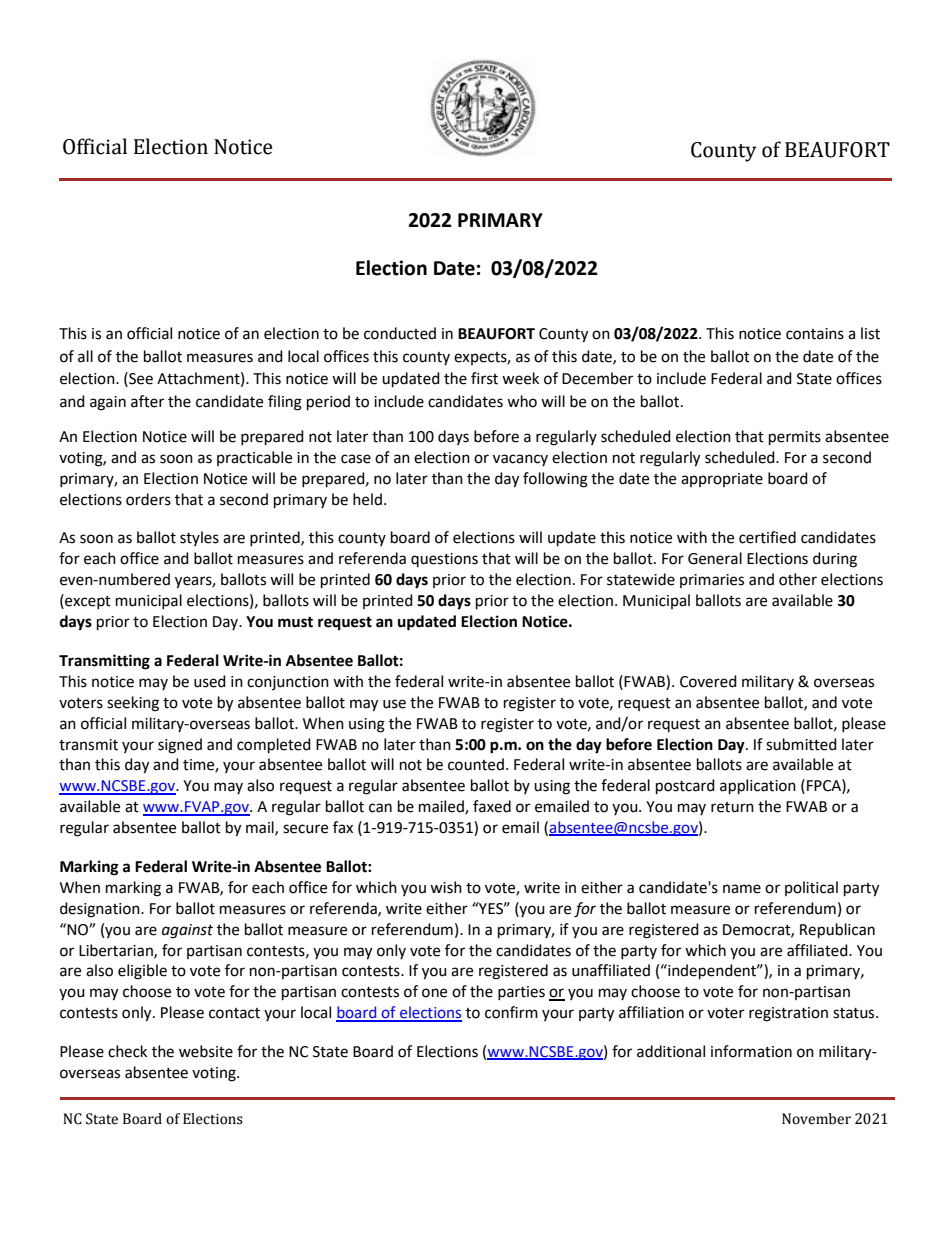 This document has height=1233, width=952. Describe the element at coordinates (305, 829) in the document. I see `secure` at that location.
